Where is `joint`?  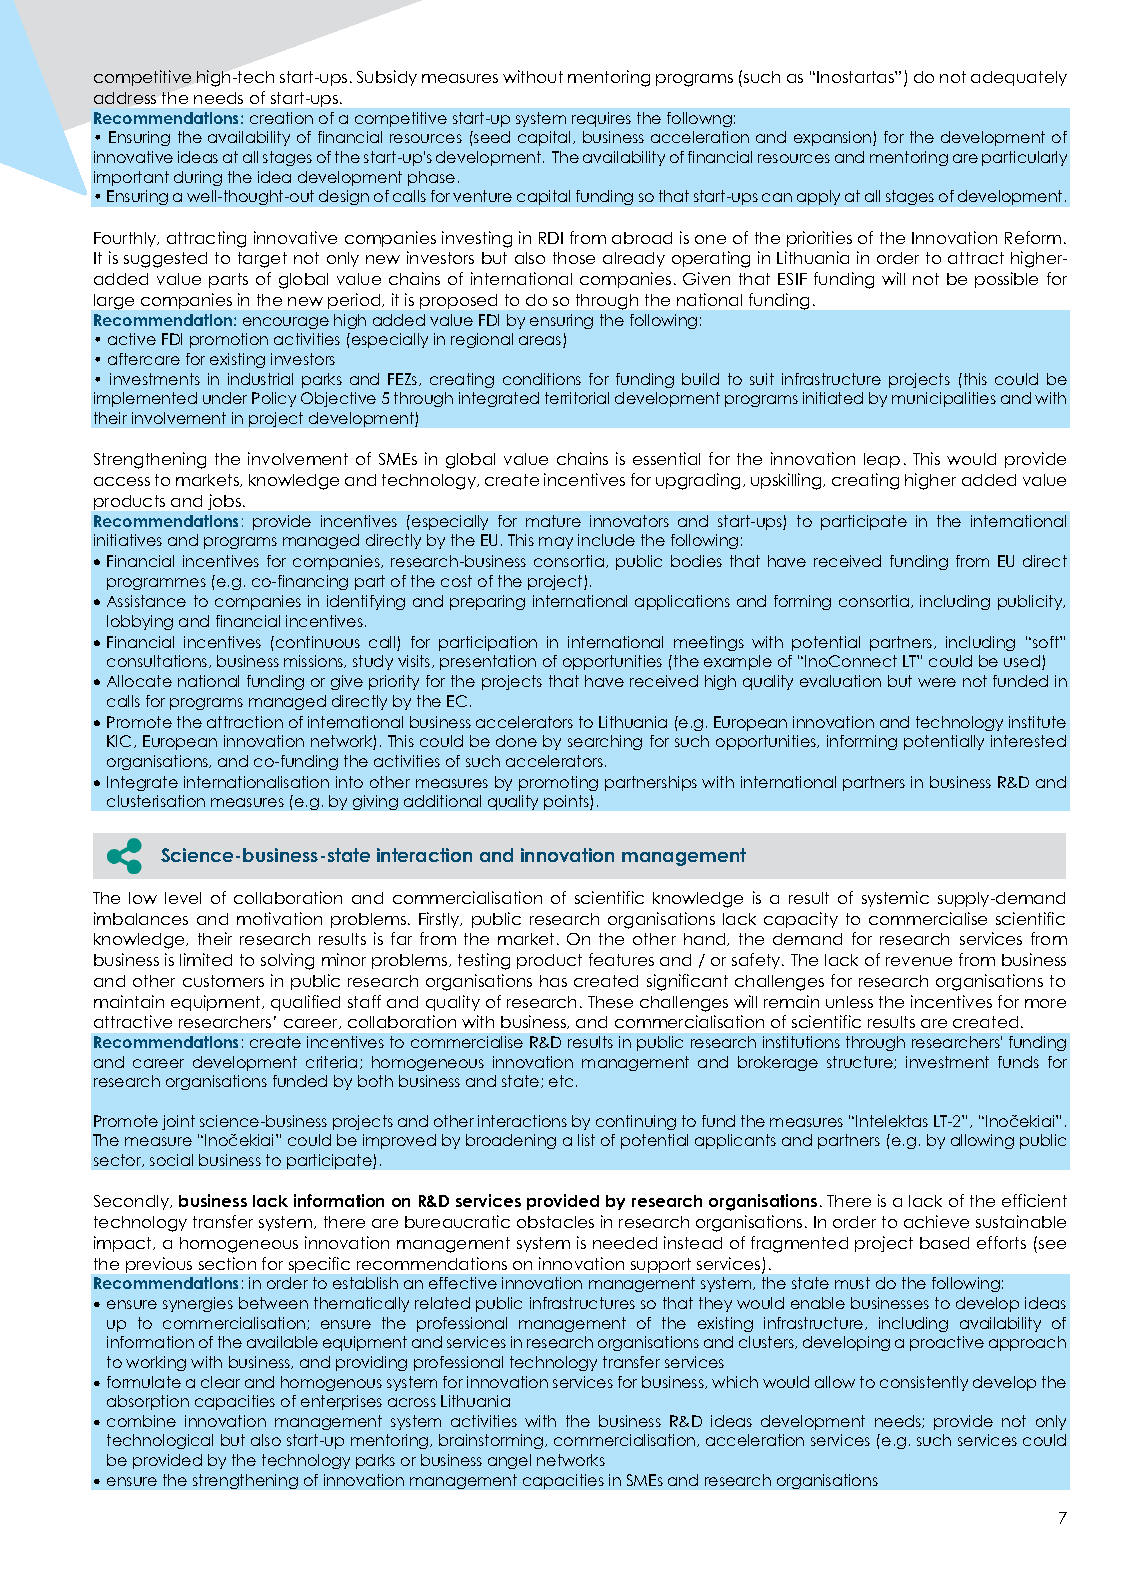
joint is located at coordinates (178, 1122).
